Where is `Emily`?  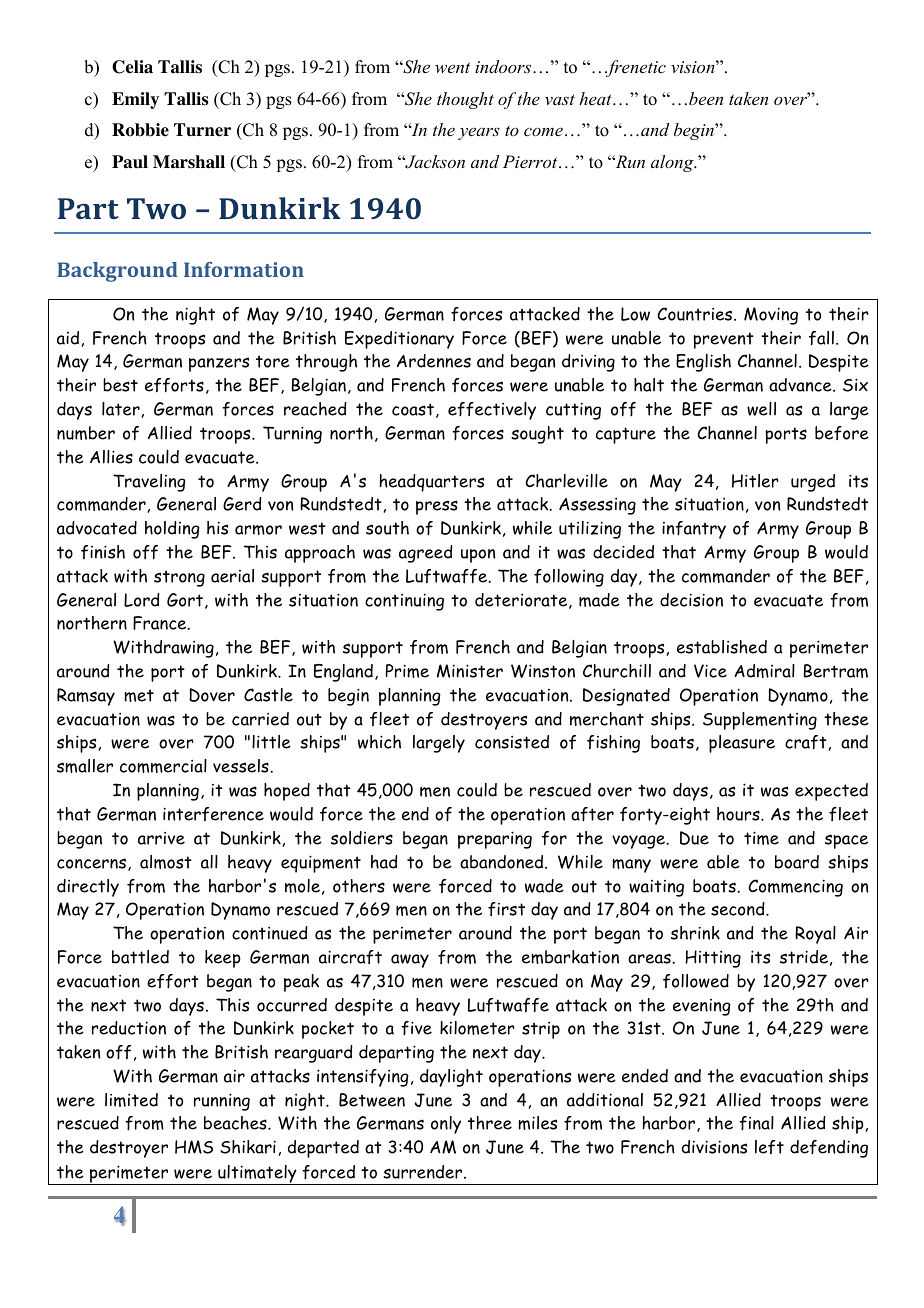 Emily is located at coordinates (135, 100).
